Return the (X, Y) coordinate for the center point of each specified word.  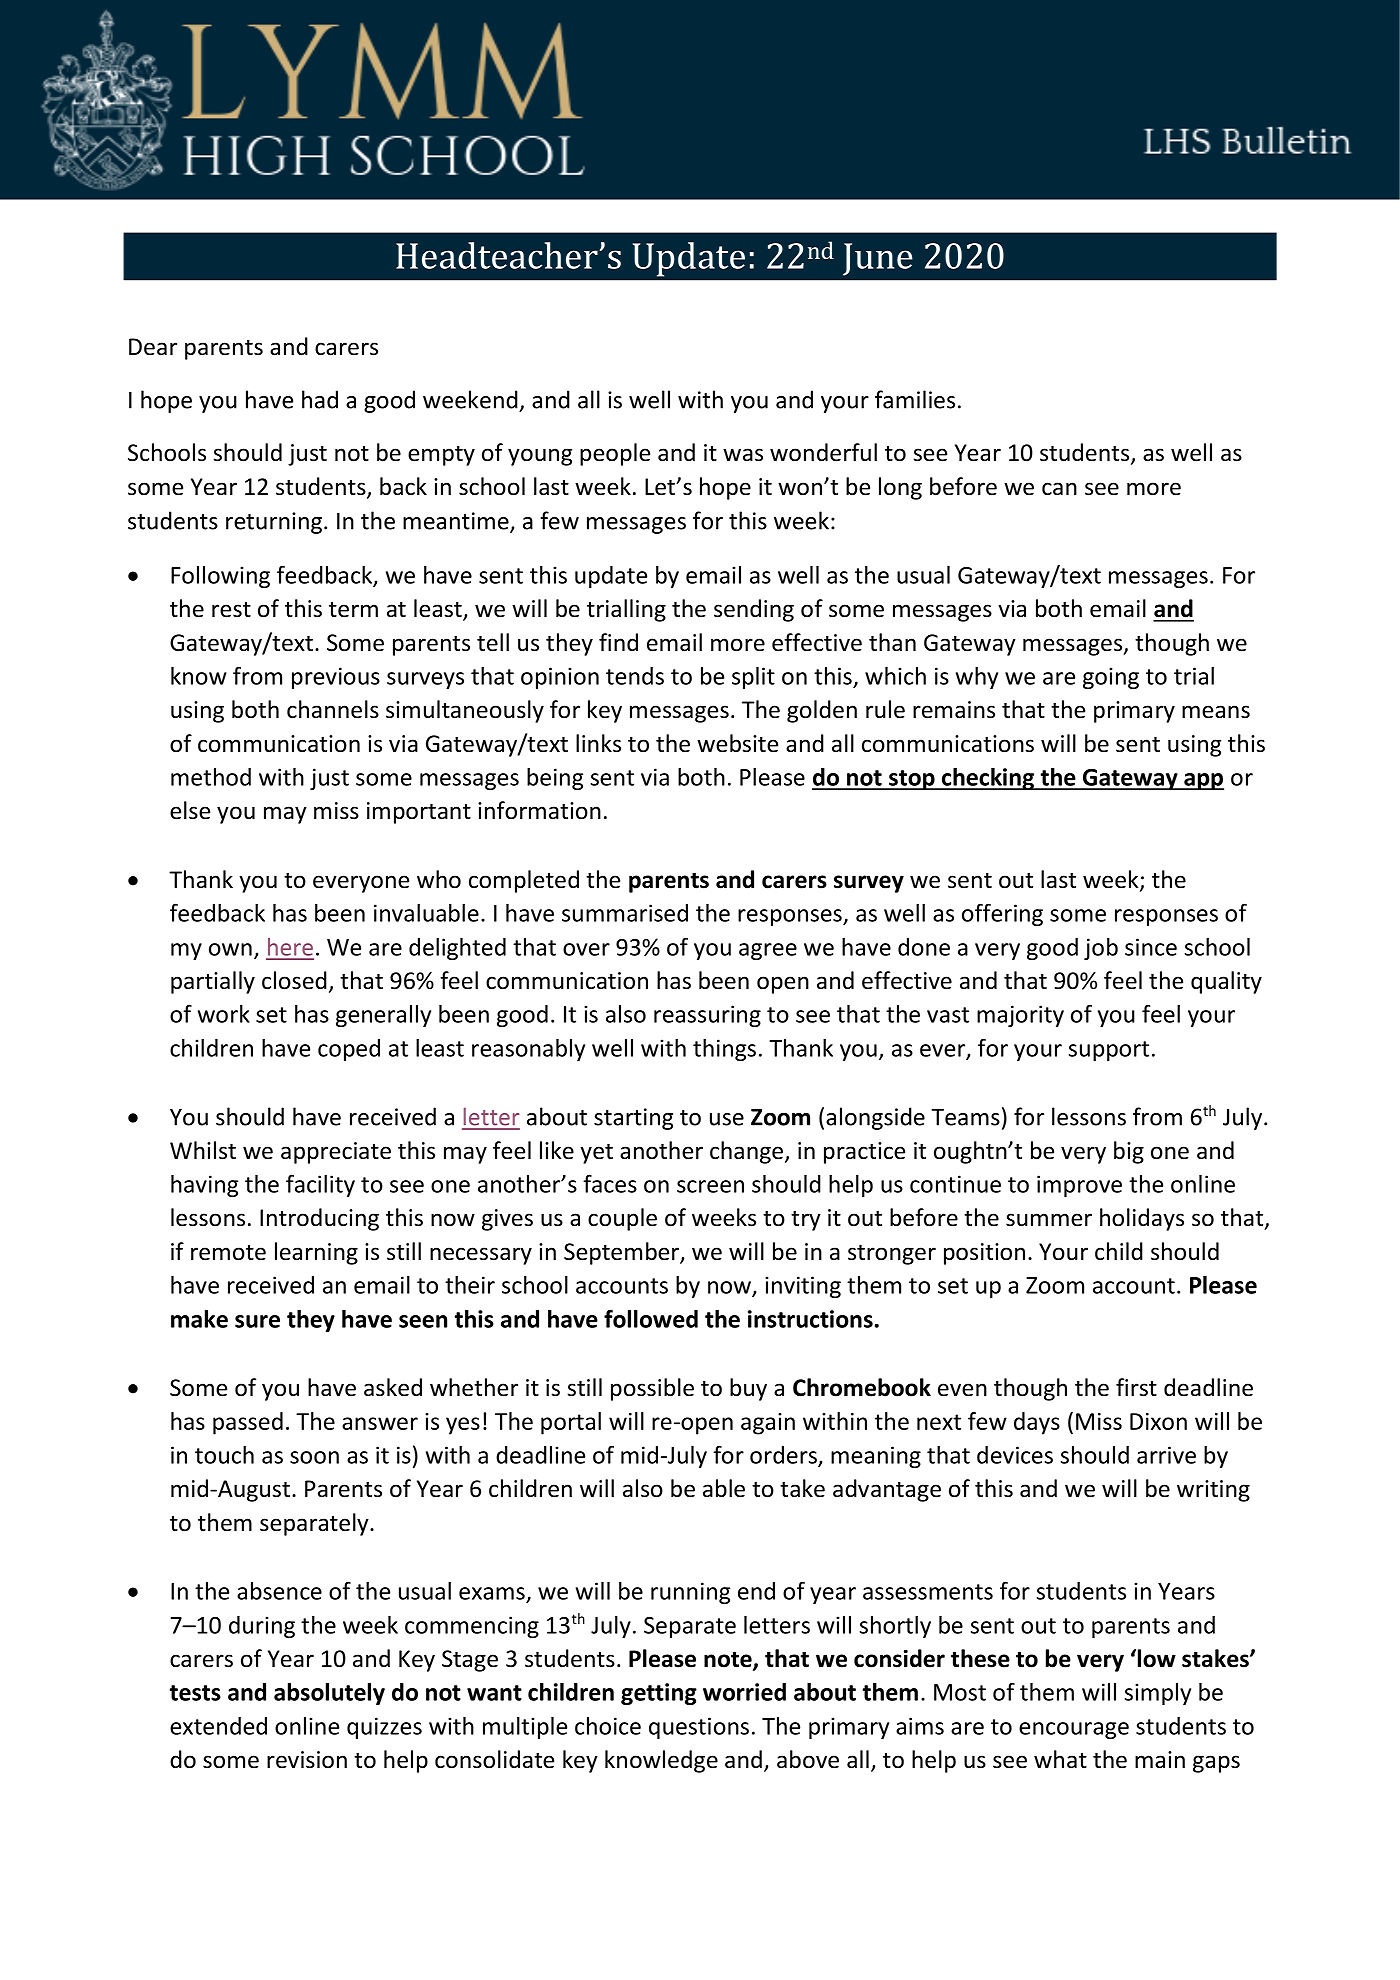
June (878, 259)
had (320, 399)
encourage (1074, 1730)
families (915, 399)
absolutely (329, 1694)
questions (699, 1728)
